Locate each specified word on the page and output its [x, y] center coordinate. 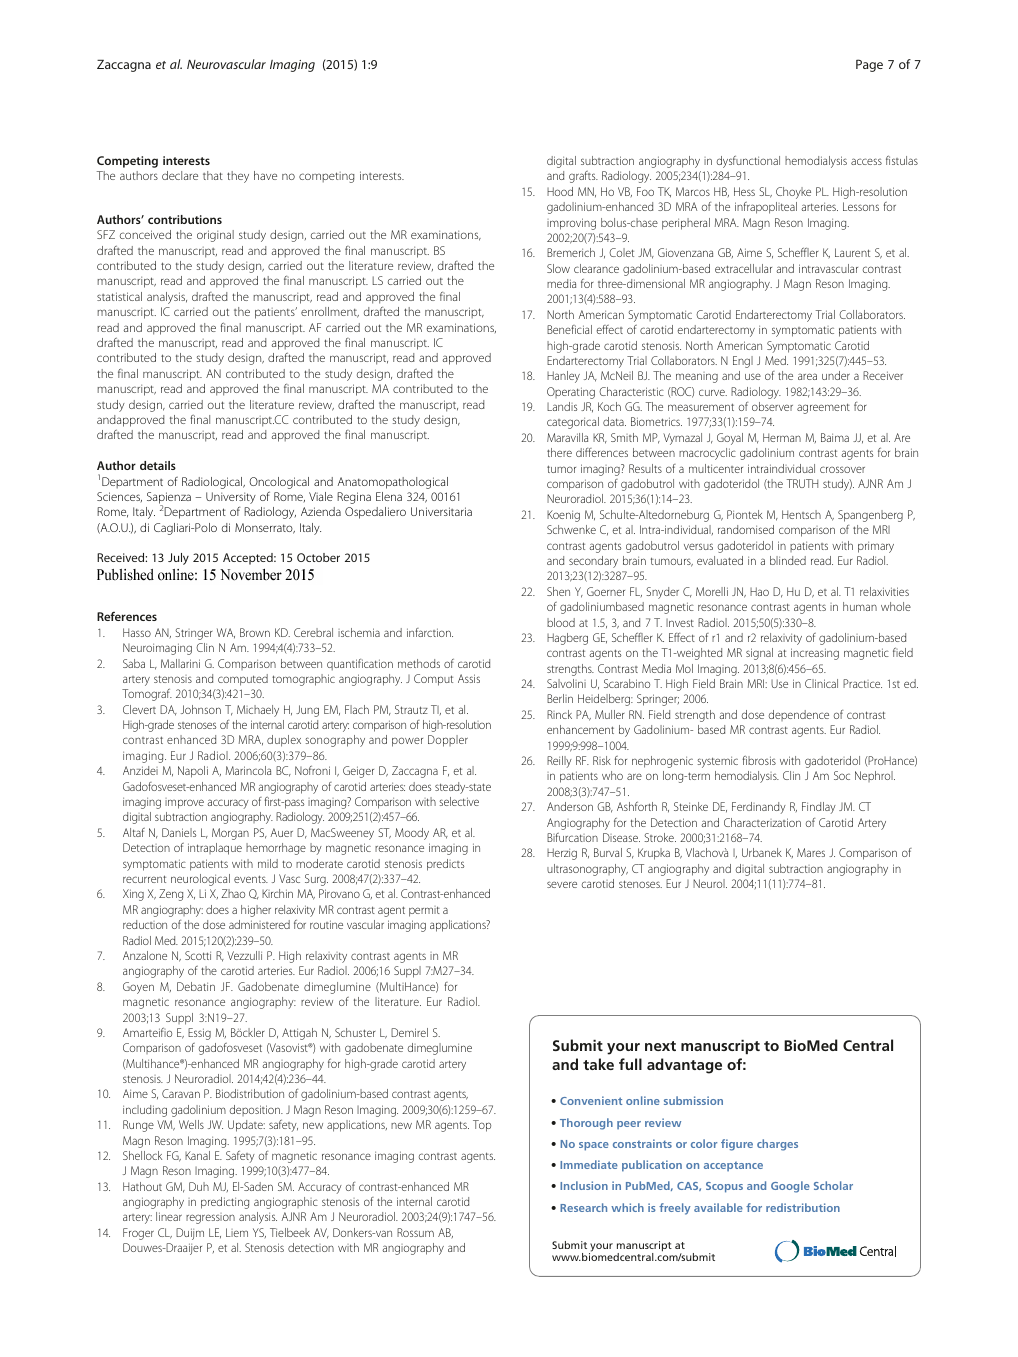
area [807, 376]
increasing [815, 654]
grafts [583, 177]
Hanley [563, 377]
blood [561, 622]
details [158, 465]
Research [583, 1207]
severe [562, 884]
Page [869, 65]
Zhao [233, 893]
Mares [811, 852]
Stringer [194, 634]
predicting [225, 1203]
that [213, 175]
